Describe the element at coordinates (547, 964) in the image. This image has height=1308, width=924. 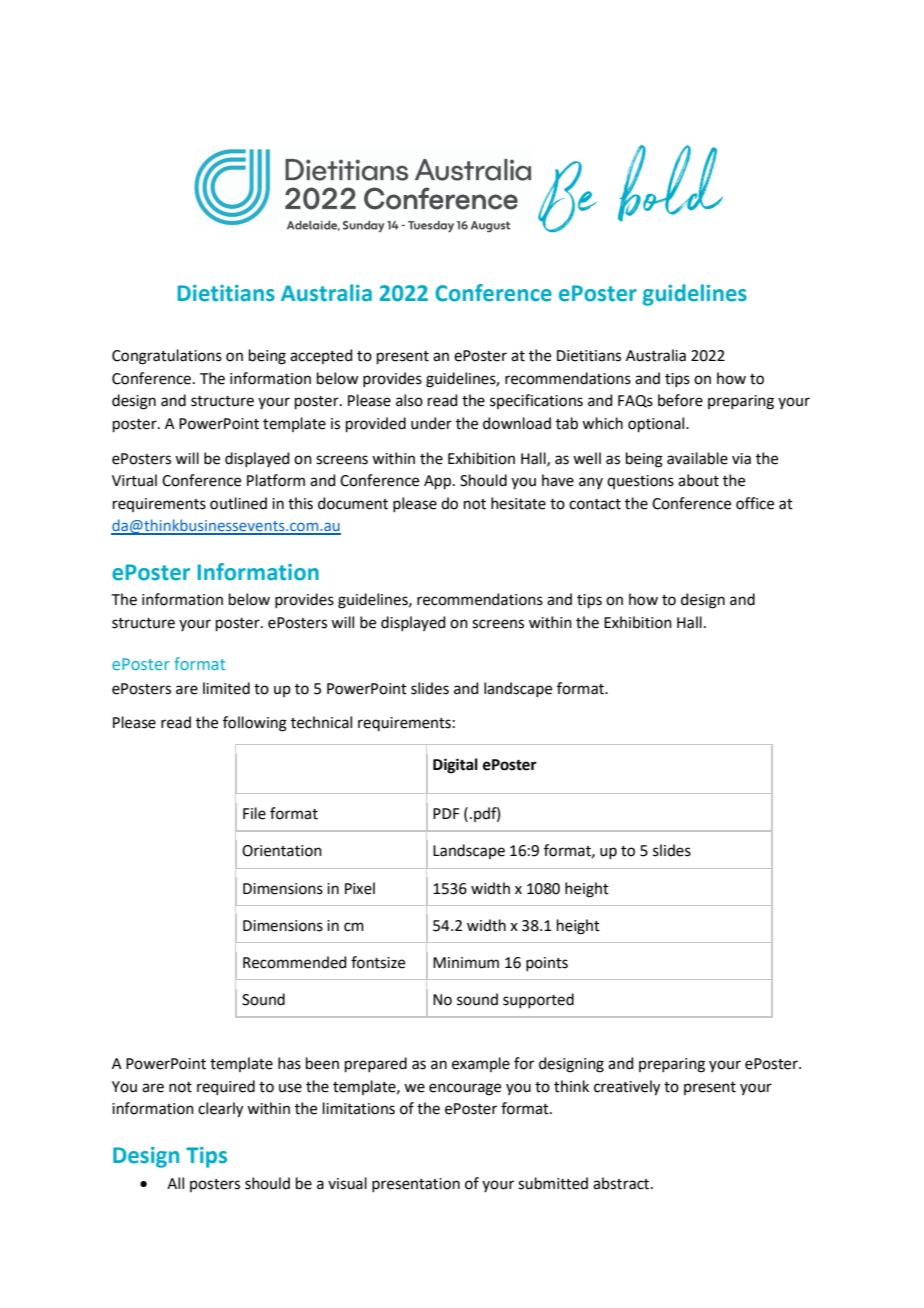
I see `points` at that location.
